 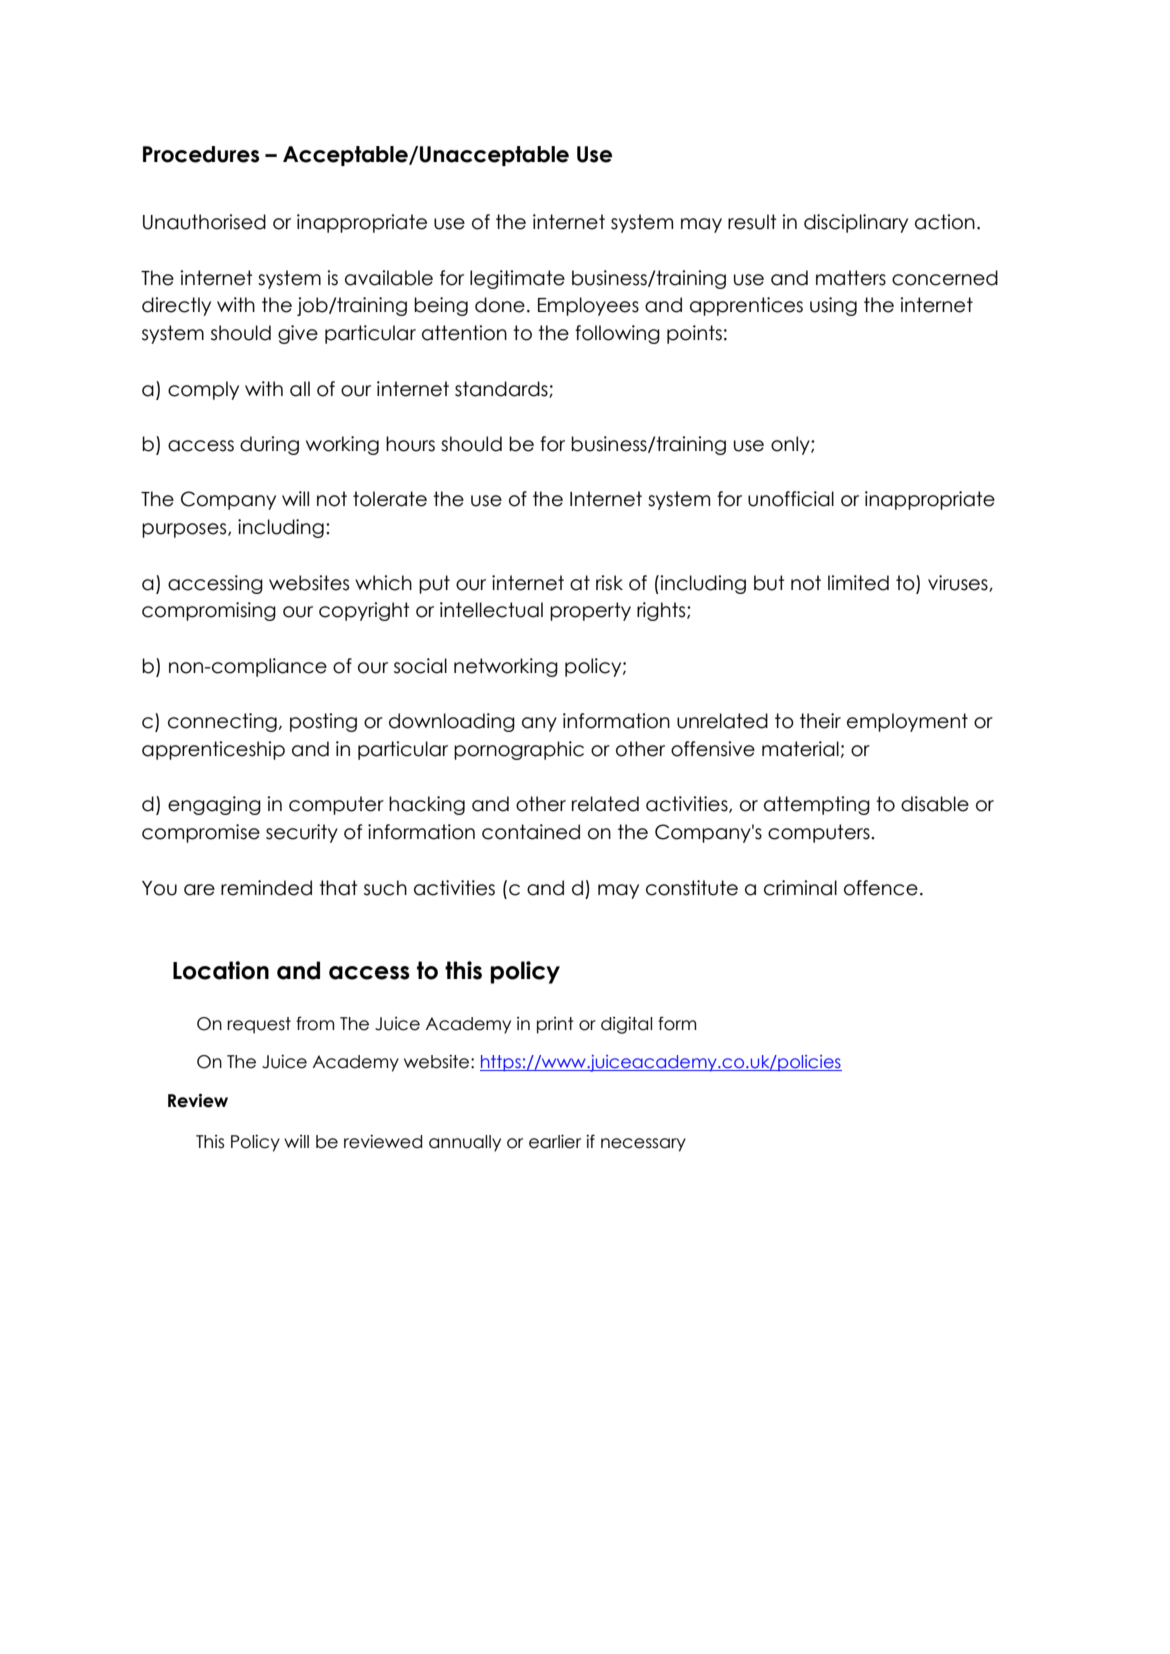 What do you see at coordinates (209, 611) in the screenshot?
I see `compromising` at bounding box center [209, 611].
